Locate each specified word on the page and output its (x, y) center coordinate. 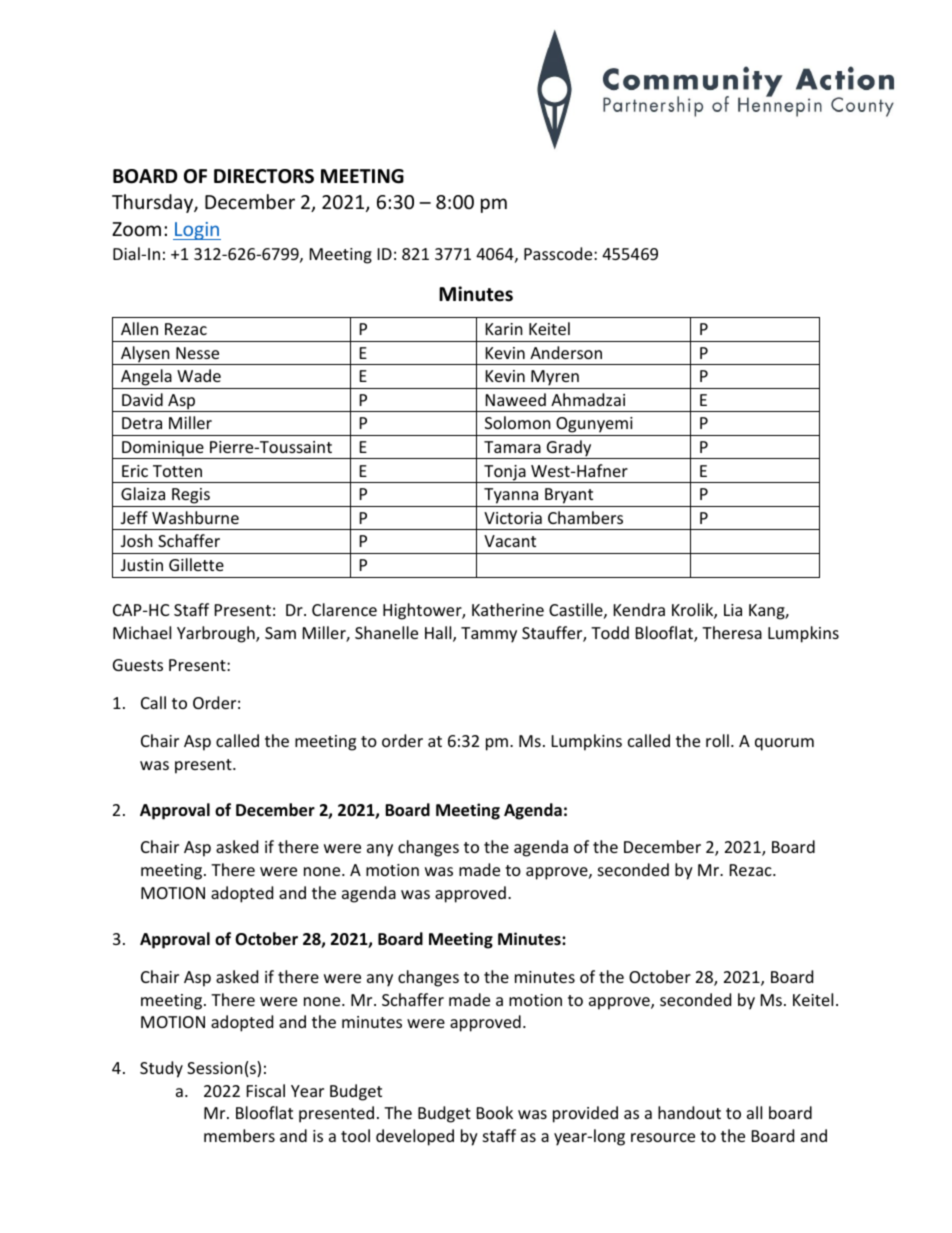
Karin (504, 329)
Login (197, 231)
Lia (733, 610)
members (239, 1135)
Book (495, 1112)
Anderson (566, 352)
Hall (439, 634)
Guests (138, 665)
